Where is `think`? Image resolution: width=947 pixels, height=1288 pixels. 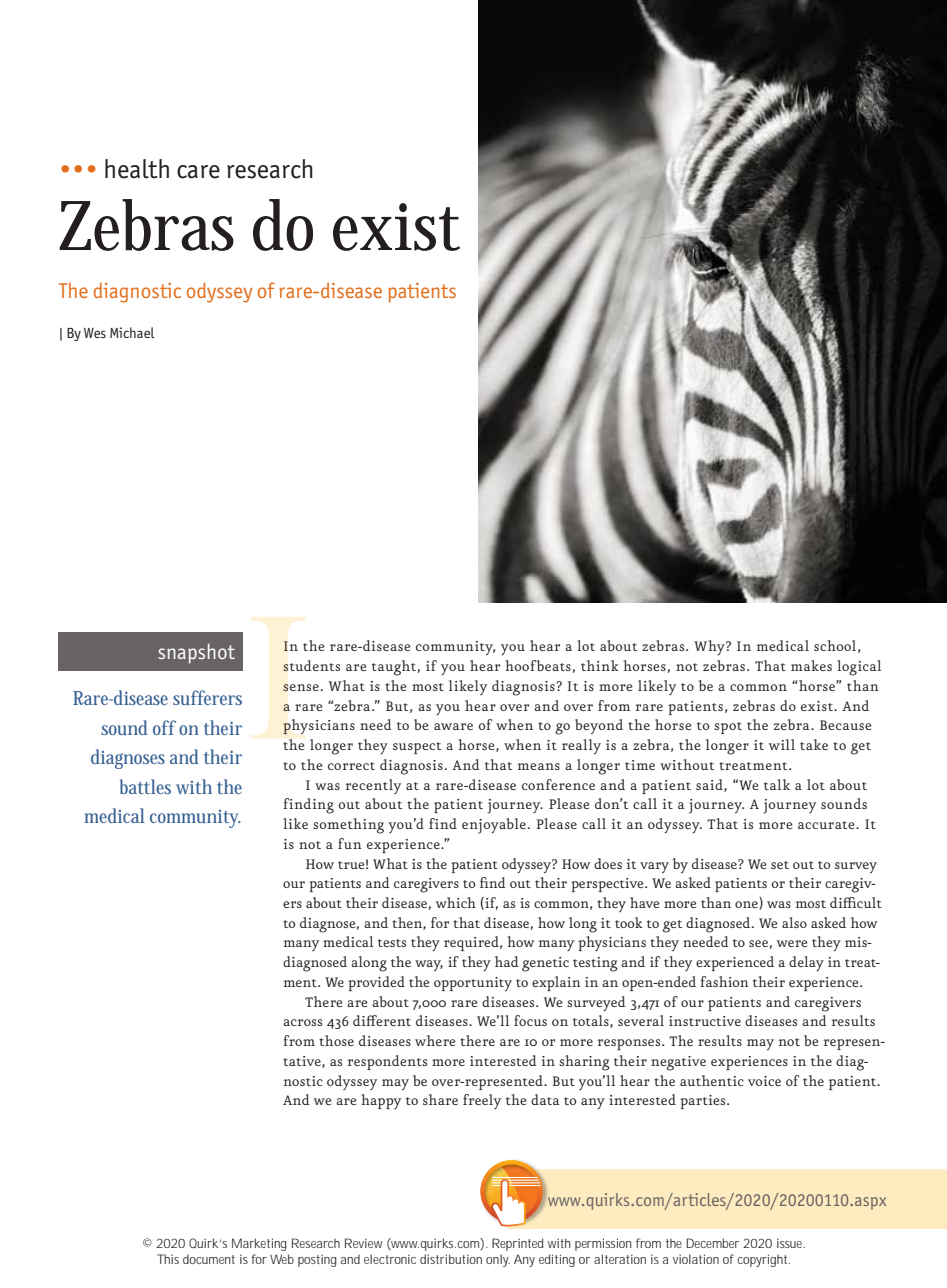 think is located at coordinates (600, 665).
